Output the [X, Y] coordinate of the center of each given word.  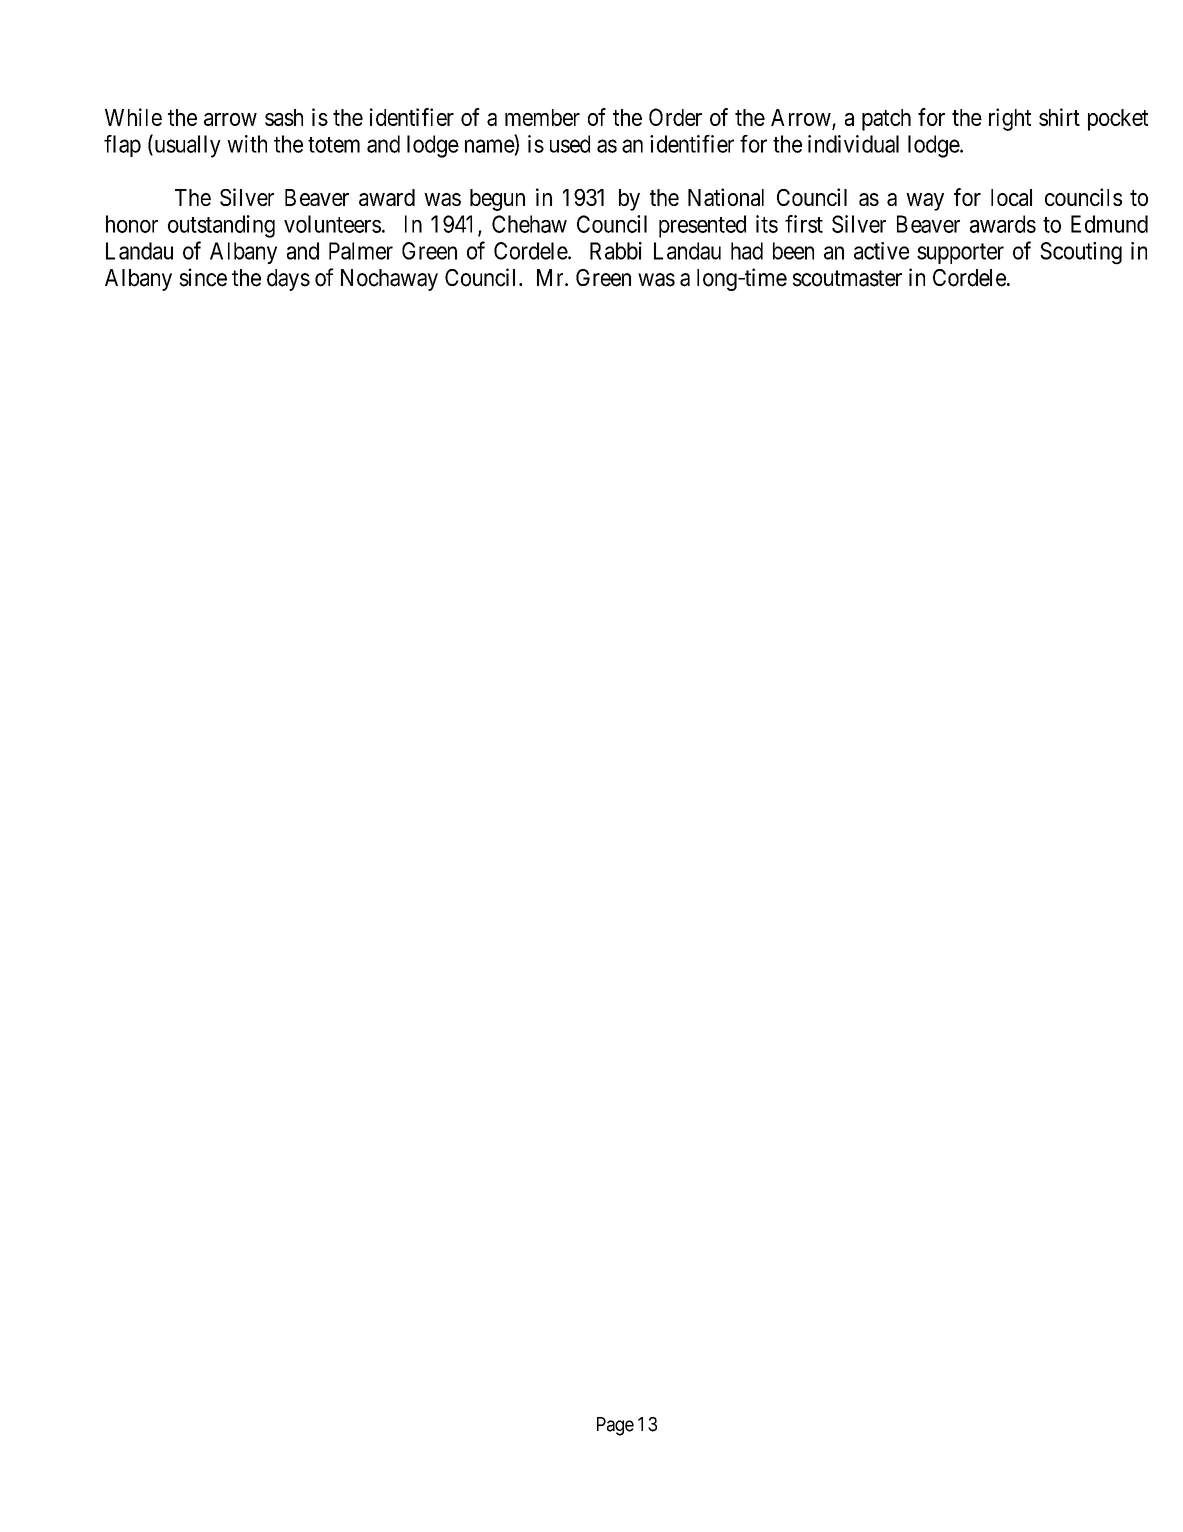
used [570, 144]
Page [615, 1426]
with [247, 144]
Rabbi [616, 251]
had [747, 251]
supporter [960, 253]
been [793, 251]
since [203, 277]
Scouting [1081, 253]
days [288, 280]
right [1010, 119]
